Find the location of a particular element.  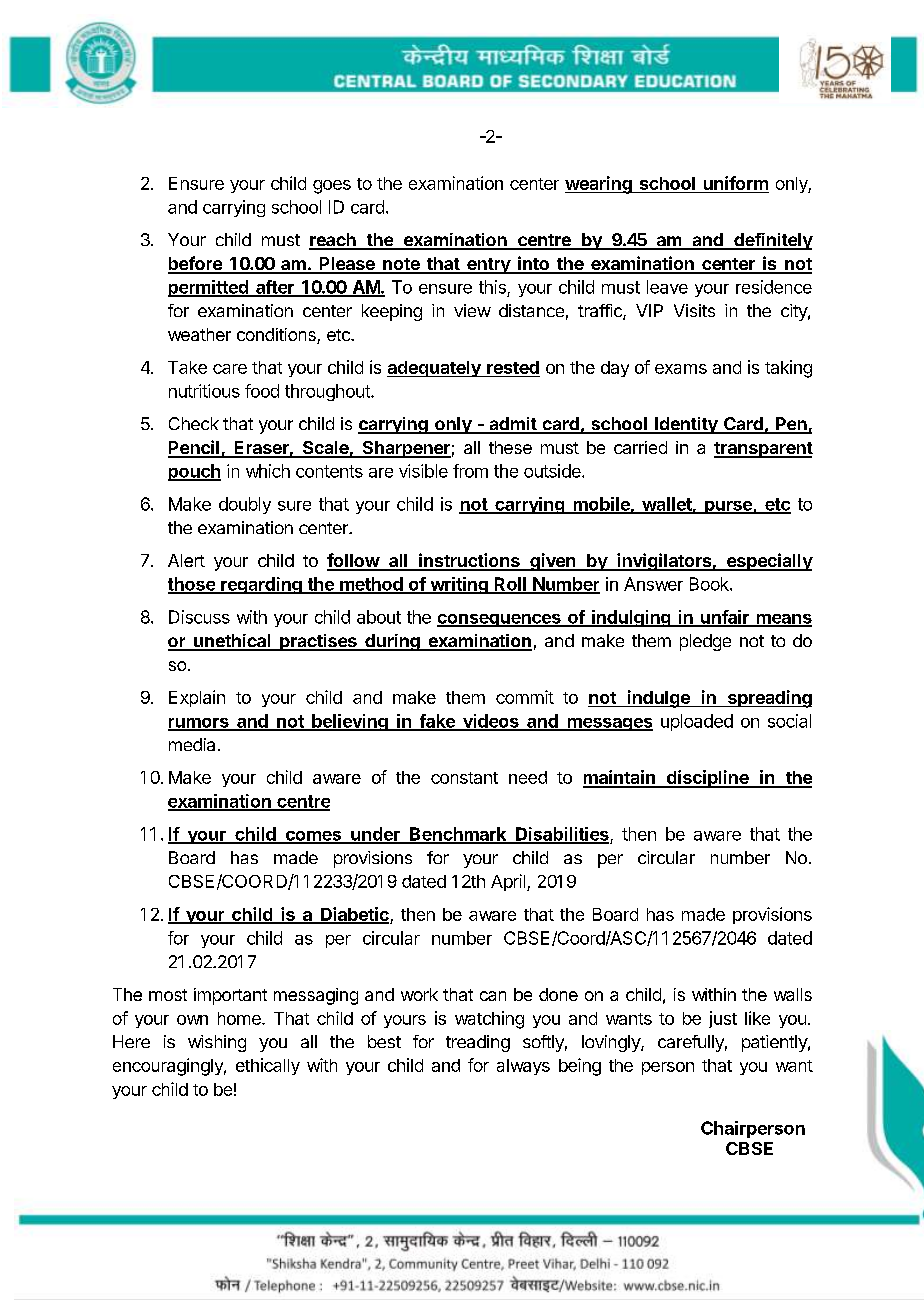

wishing is located at coordinates (217, 1043).
